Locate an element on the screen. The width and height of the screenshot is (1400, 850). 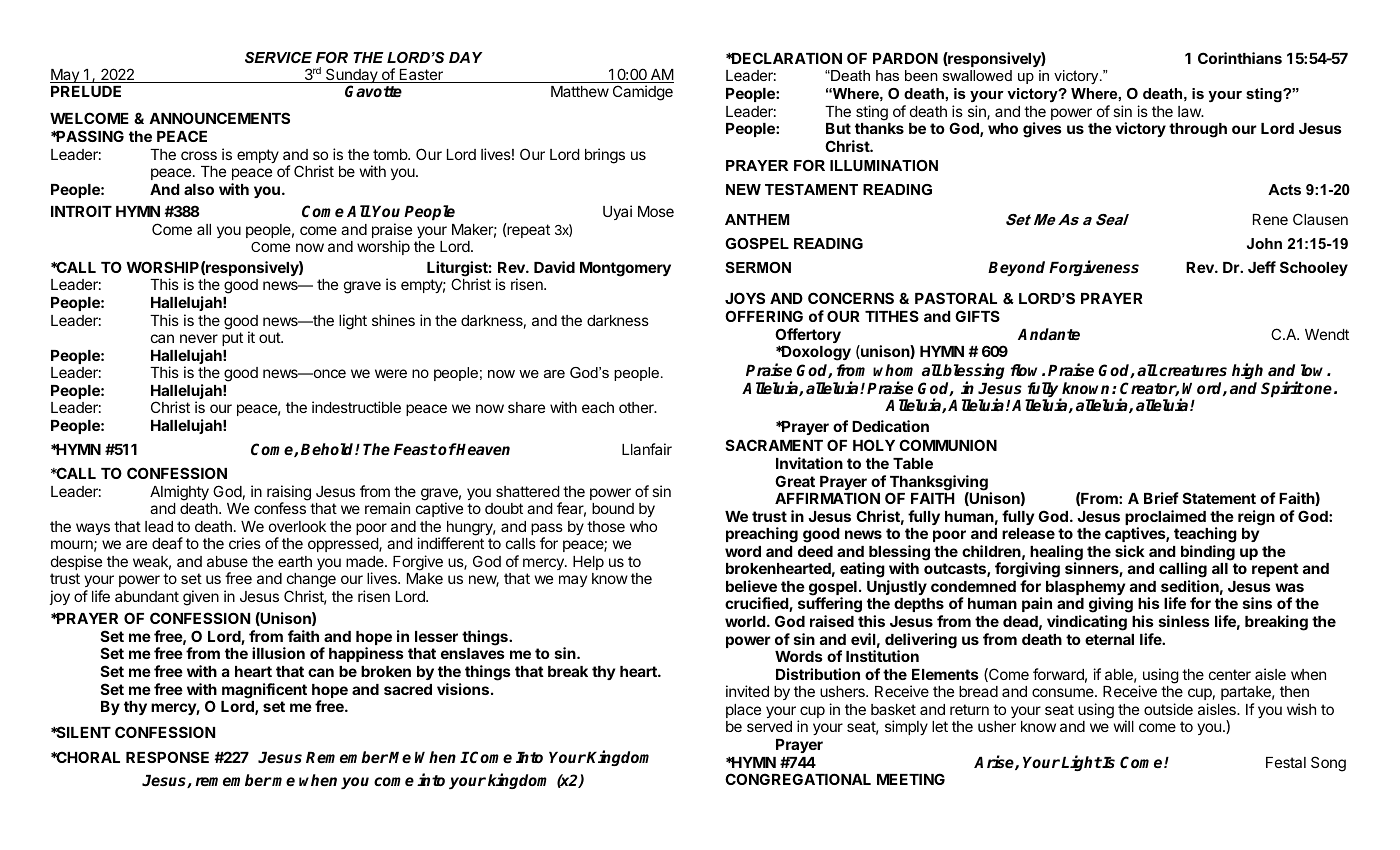
will is located at coordinates (1123, 726).
